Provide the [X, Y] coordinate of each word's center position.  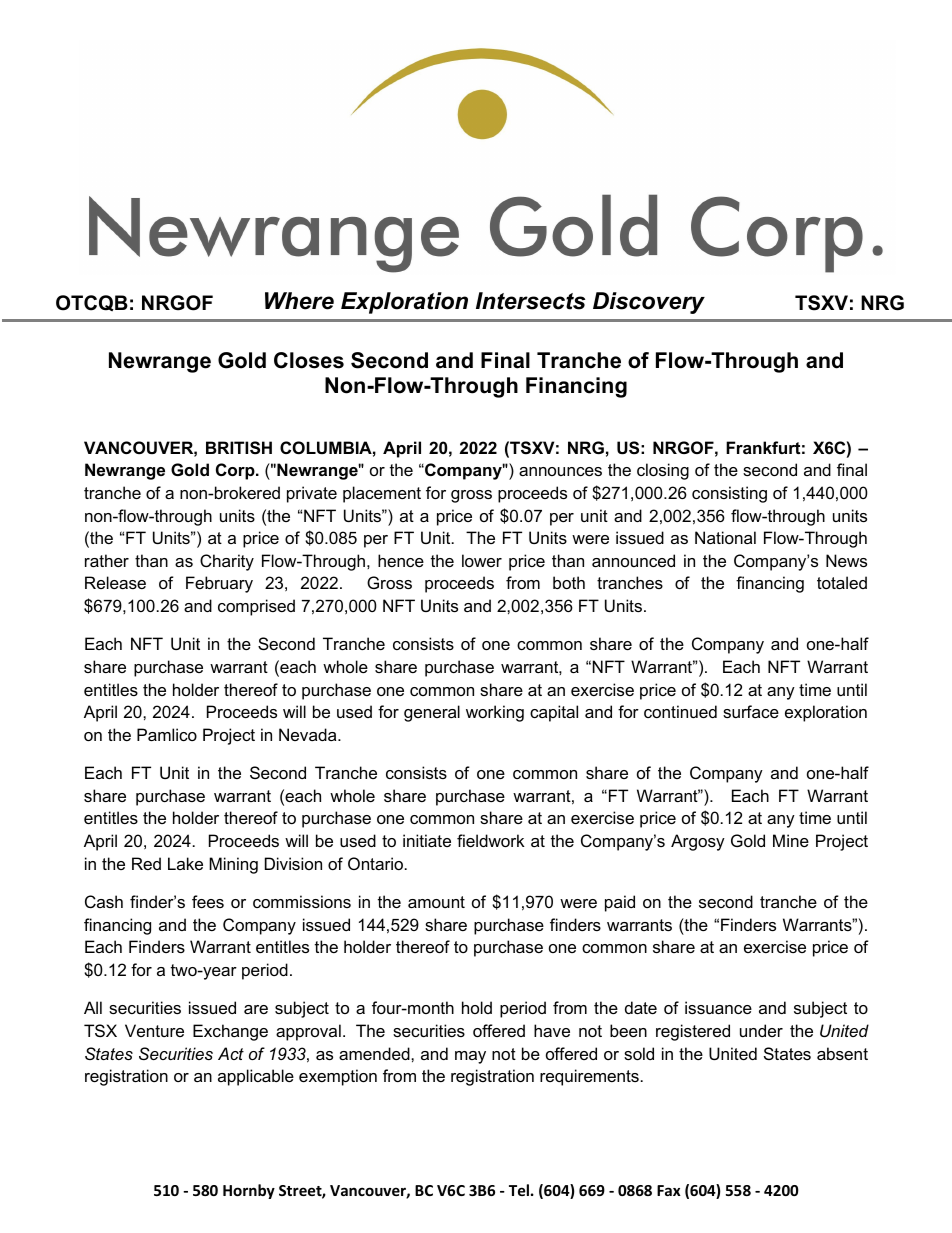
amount [436, 902]
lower [482, 560]
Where [299, 301]
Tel [519, 1190]
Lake [185, 863]
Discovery [649, 303]
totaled [842, 582]
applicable [256, 1077]
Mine [791, 840]
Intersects [530, 301]
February [219, 584]
